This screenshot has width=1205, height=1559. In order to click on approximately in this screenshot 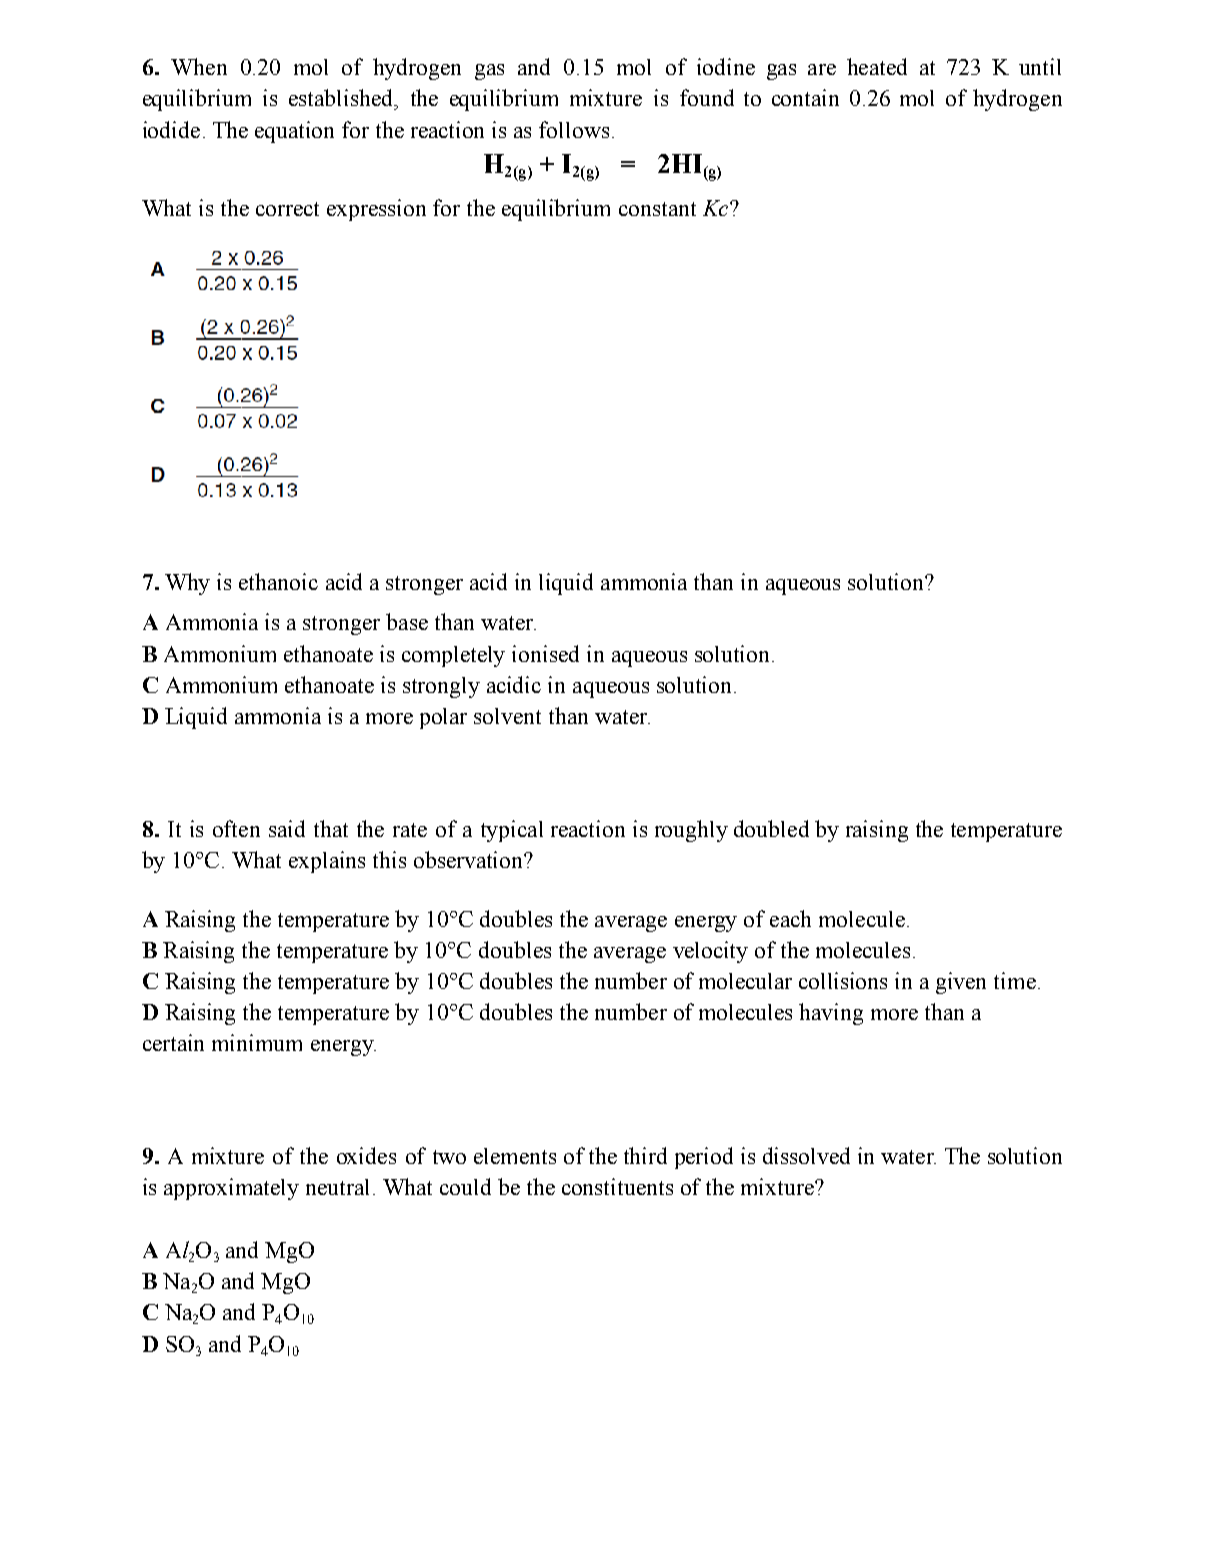, I will do `click(231, 1189)`.
